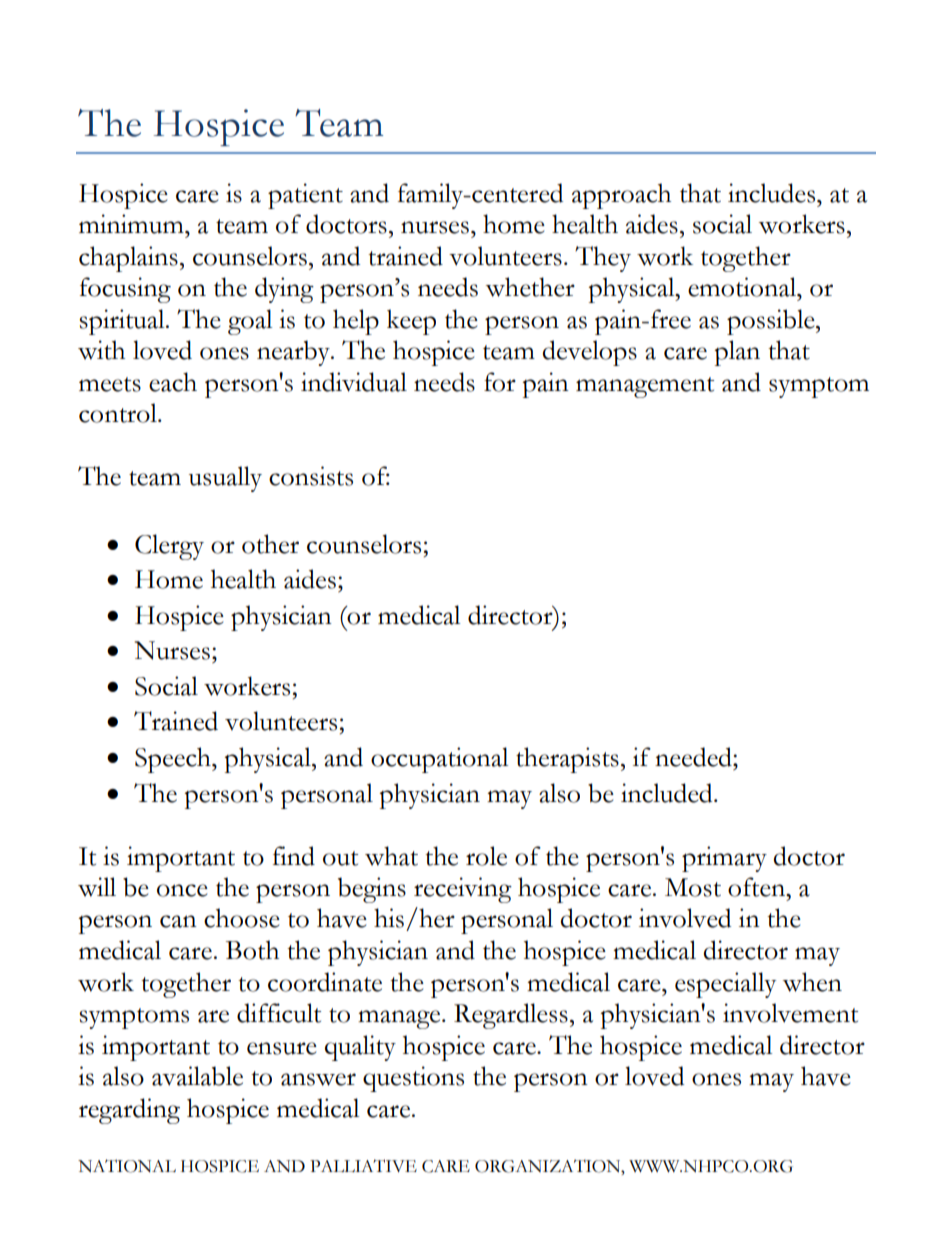  What do you see at coordinates (773, 193) in the document?
I see `includes` at bounding box center [773, 193].
